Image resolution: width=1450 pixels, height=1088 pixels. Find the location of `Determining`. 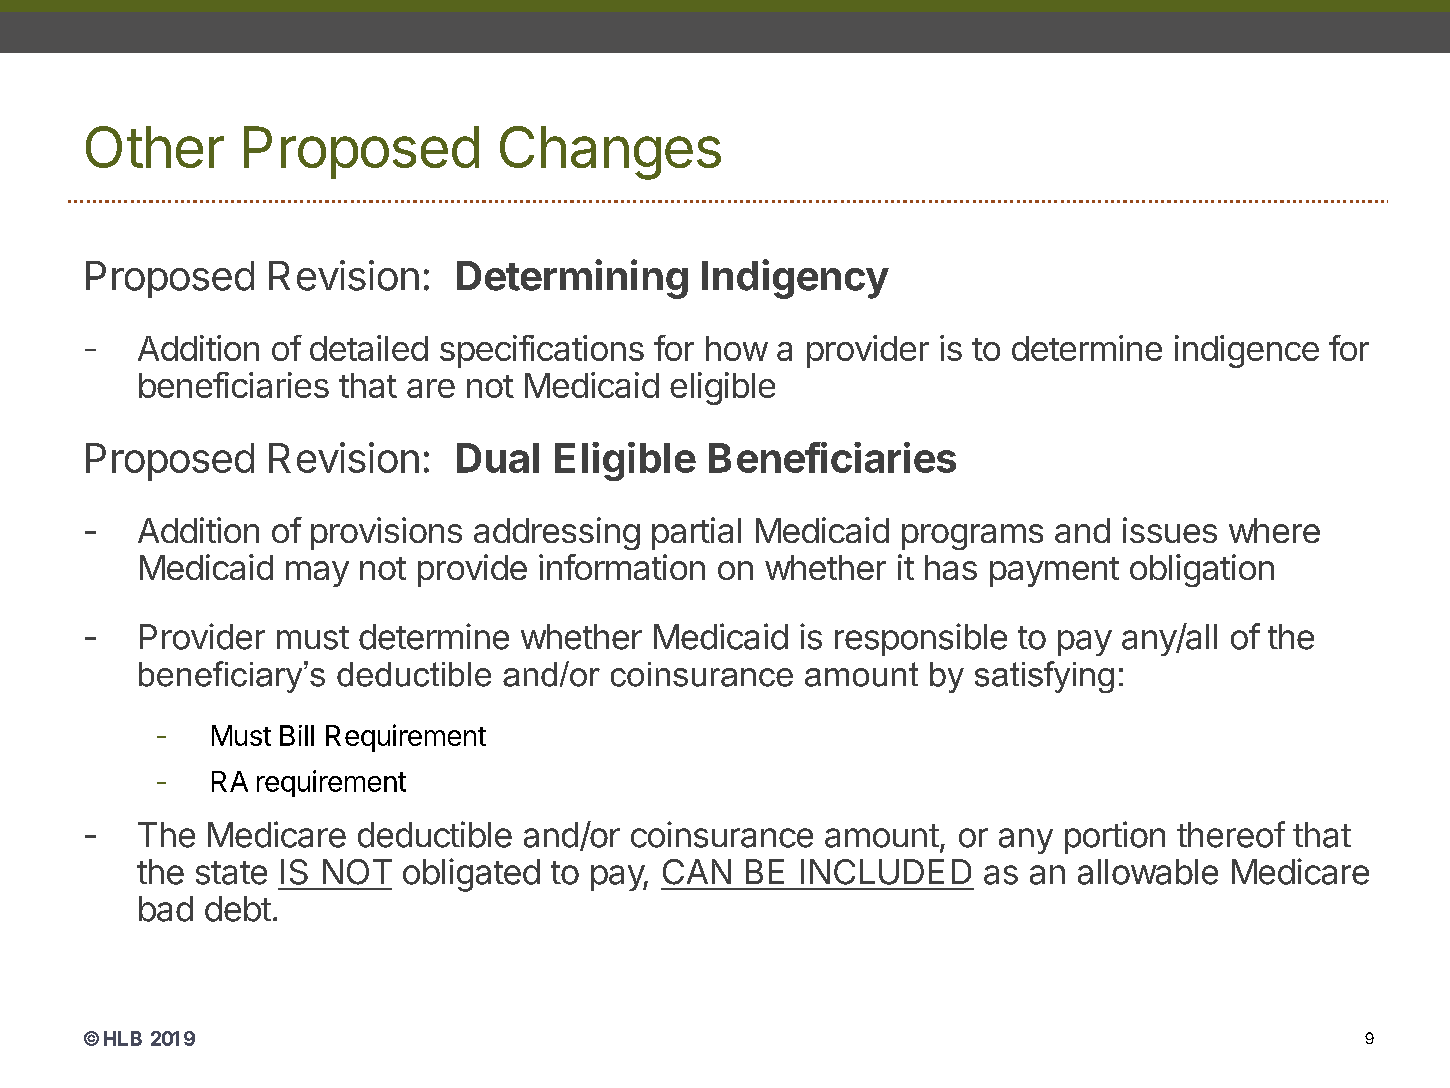

Determining is located at coordinates (572, 279).
